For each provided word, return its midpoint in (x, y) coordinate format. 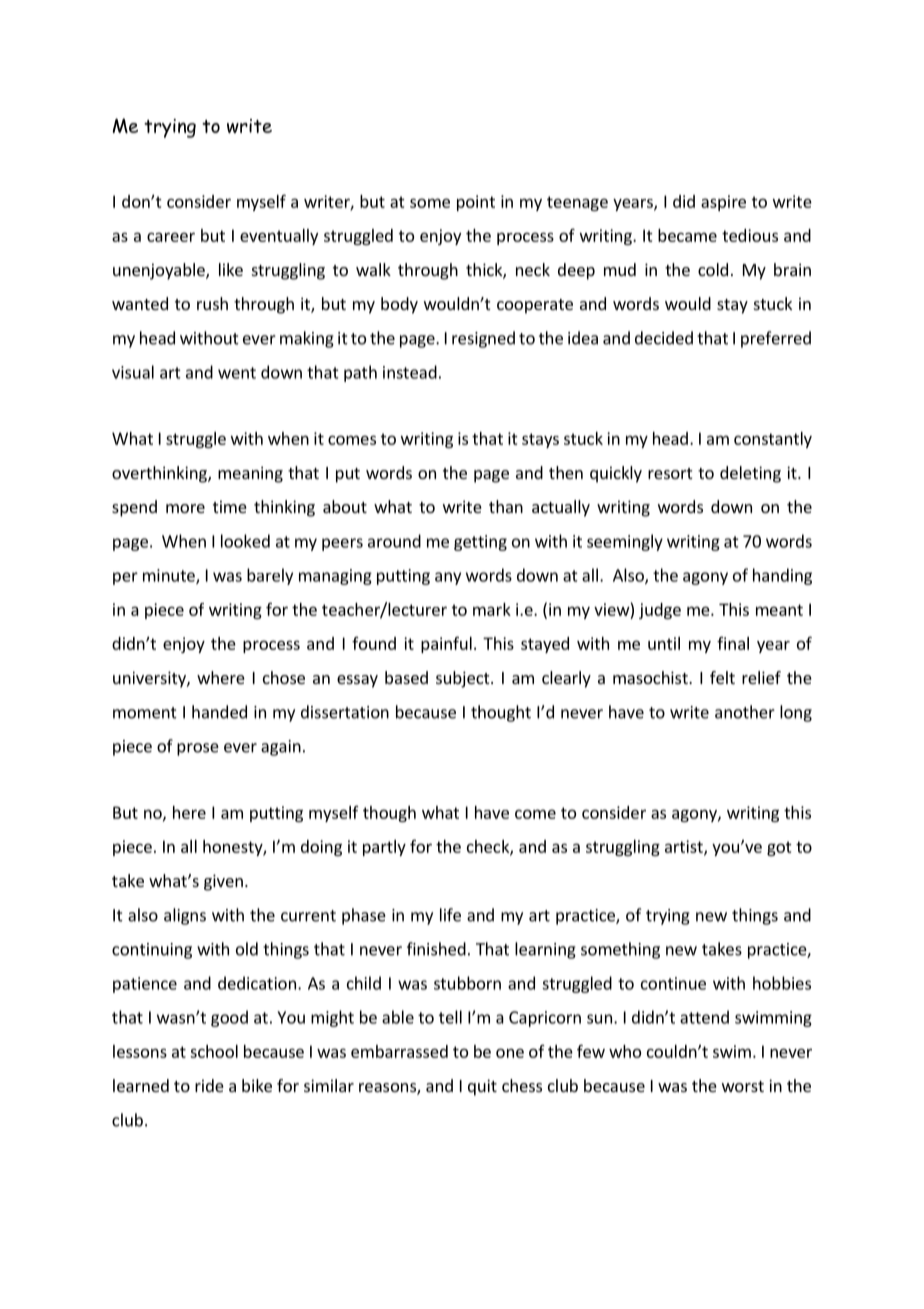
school (214, 1051)
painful (446, 644)
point (476, 203)
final (733, 643)
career (171, 237)
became (687, 235)
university (150, 679)
